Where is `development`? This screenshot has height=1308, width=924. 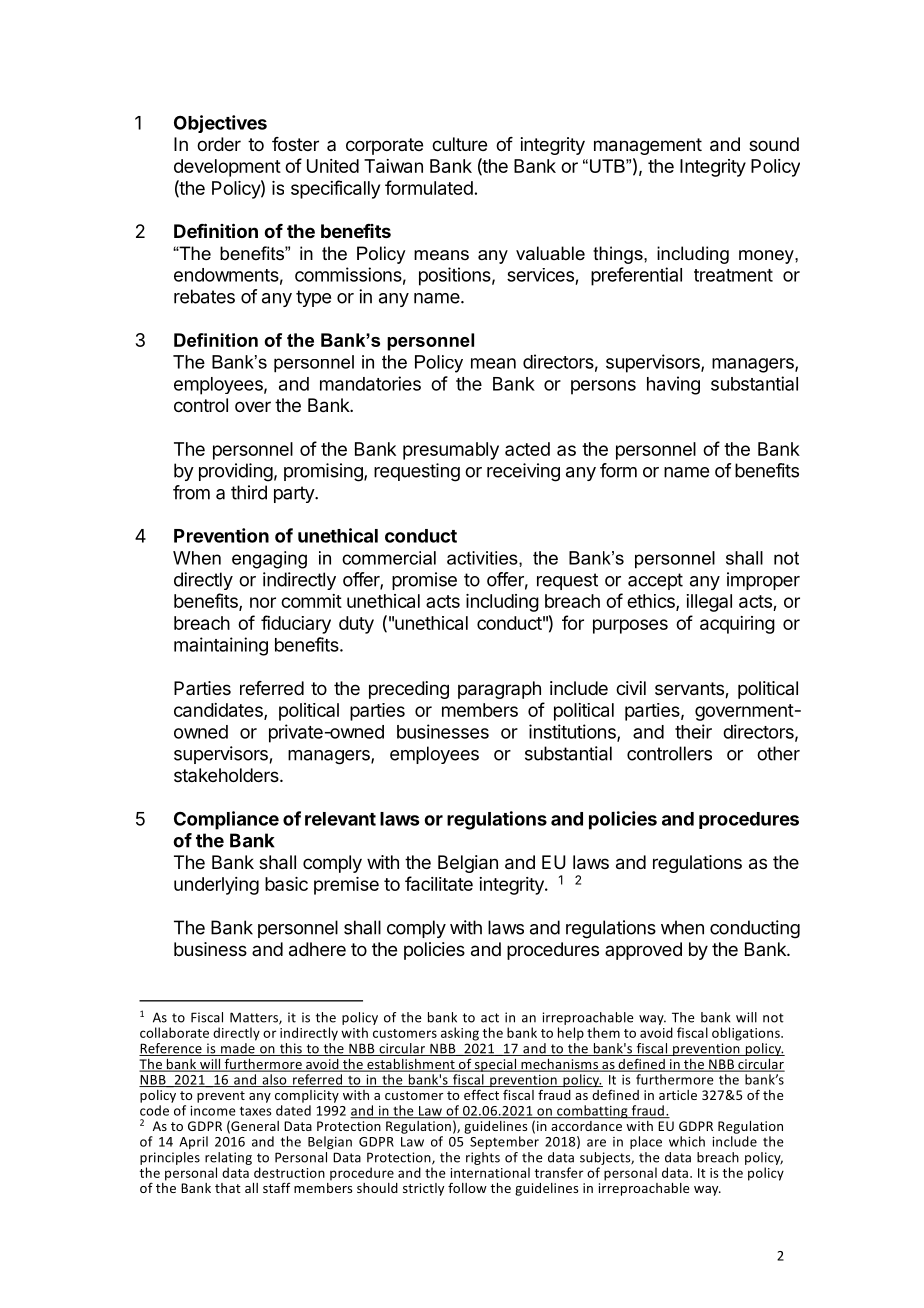
development is located at coordinates (227, 168).
